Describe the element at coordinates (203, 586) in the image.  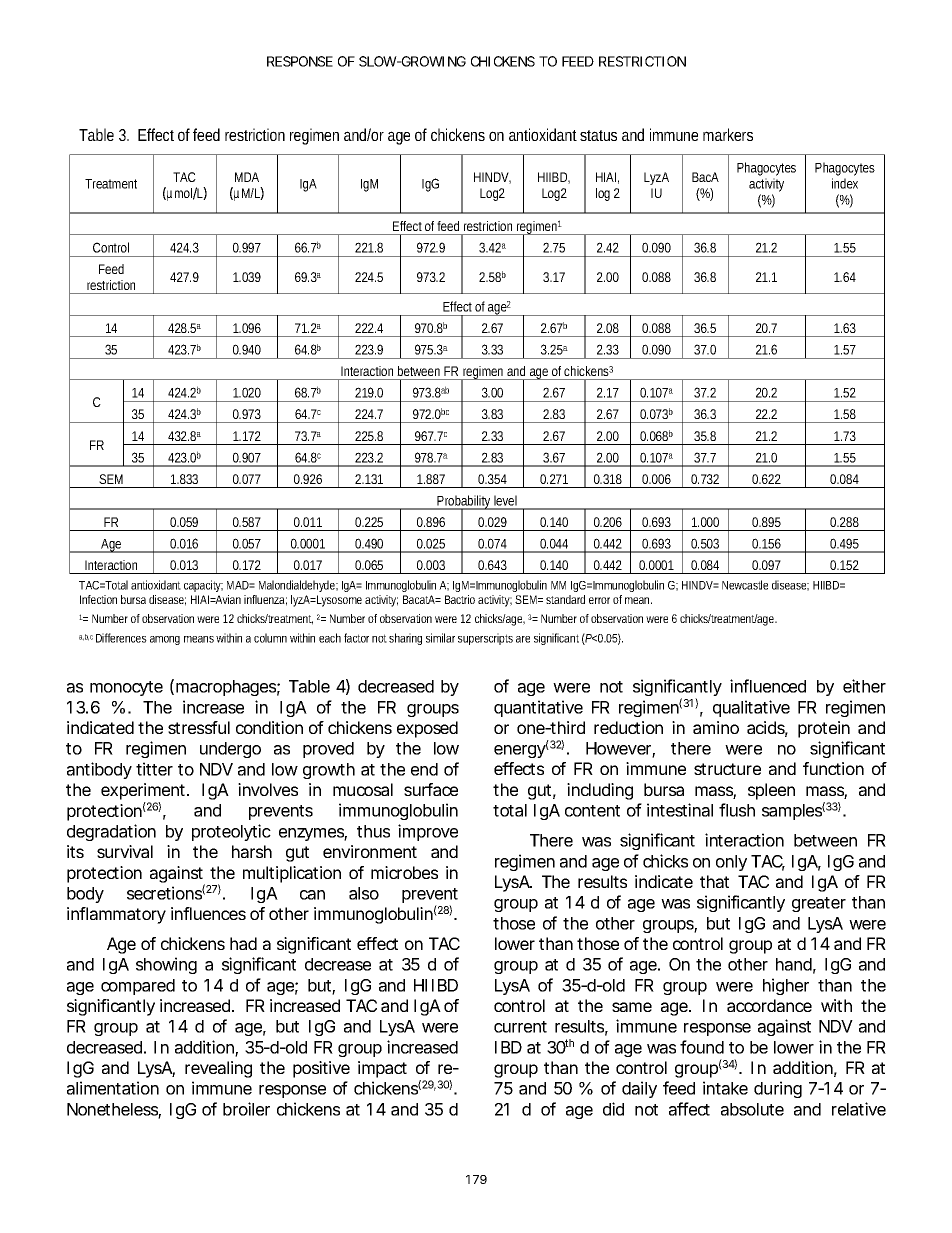
I see `capacity` at that location.
